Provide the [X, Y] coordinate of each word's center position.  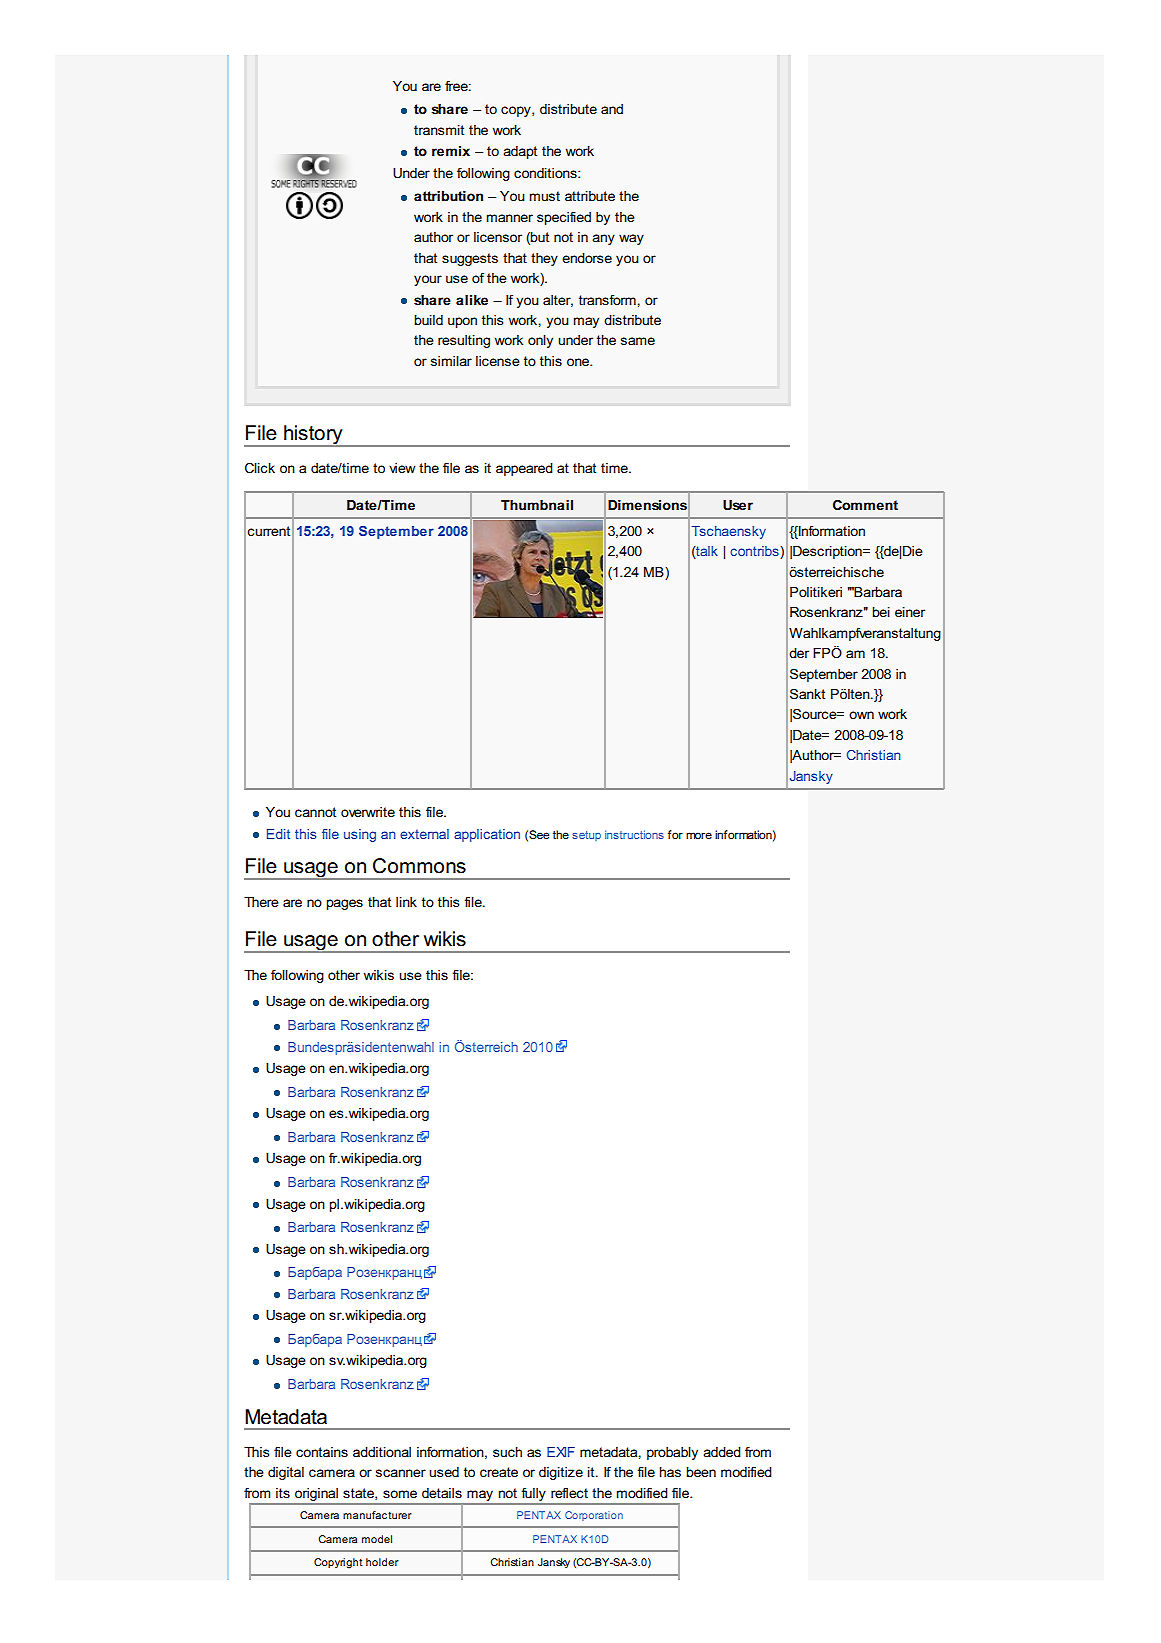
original [316, 1494]
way [631, 239]
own [861, 715]
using [360, 835]
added [722, 1452]
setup [586, 836]
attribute [590, 196]
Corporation [594, 1516]
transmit [439, 130]
